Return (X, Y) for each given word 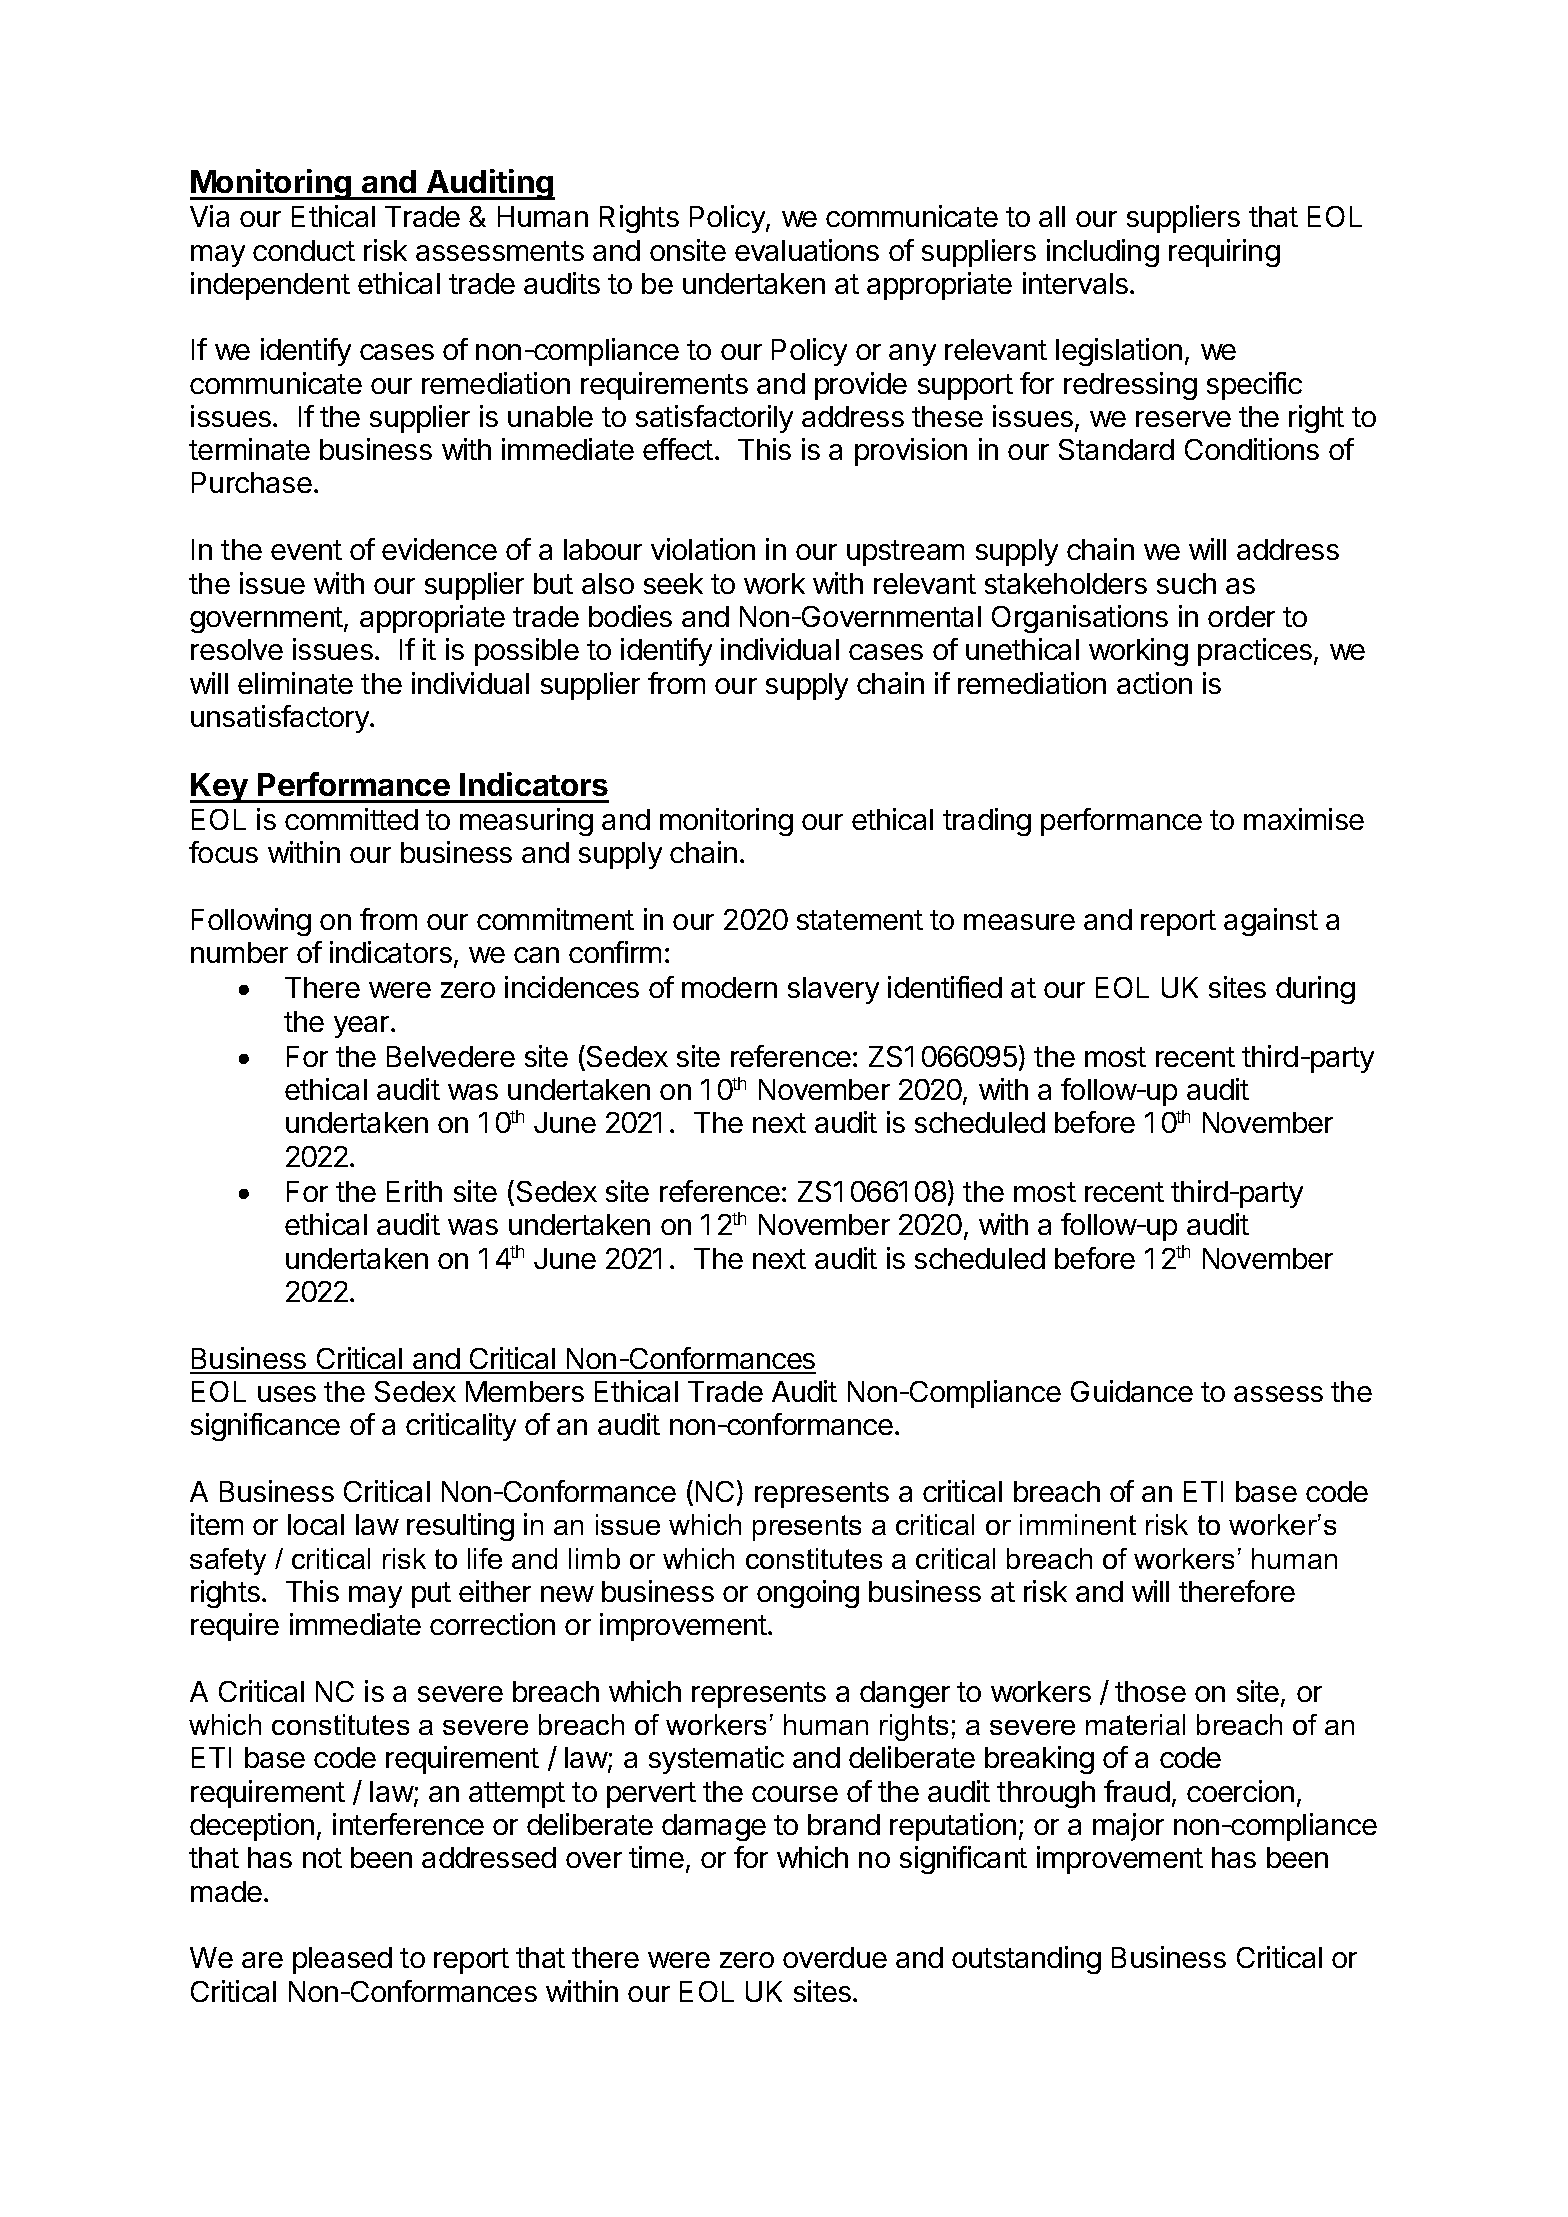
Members (525, 1391)
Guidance (1132, 1391)
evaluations (807, 250)
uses (287, 1394)
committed (351, 819)
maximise (1304, 819)
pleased (342, 1960)
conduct (304, 250)
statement (860, 920)
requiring (1224, 253)
